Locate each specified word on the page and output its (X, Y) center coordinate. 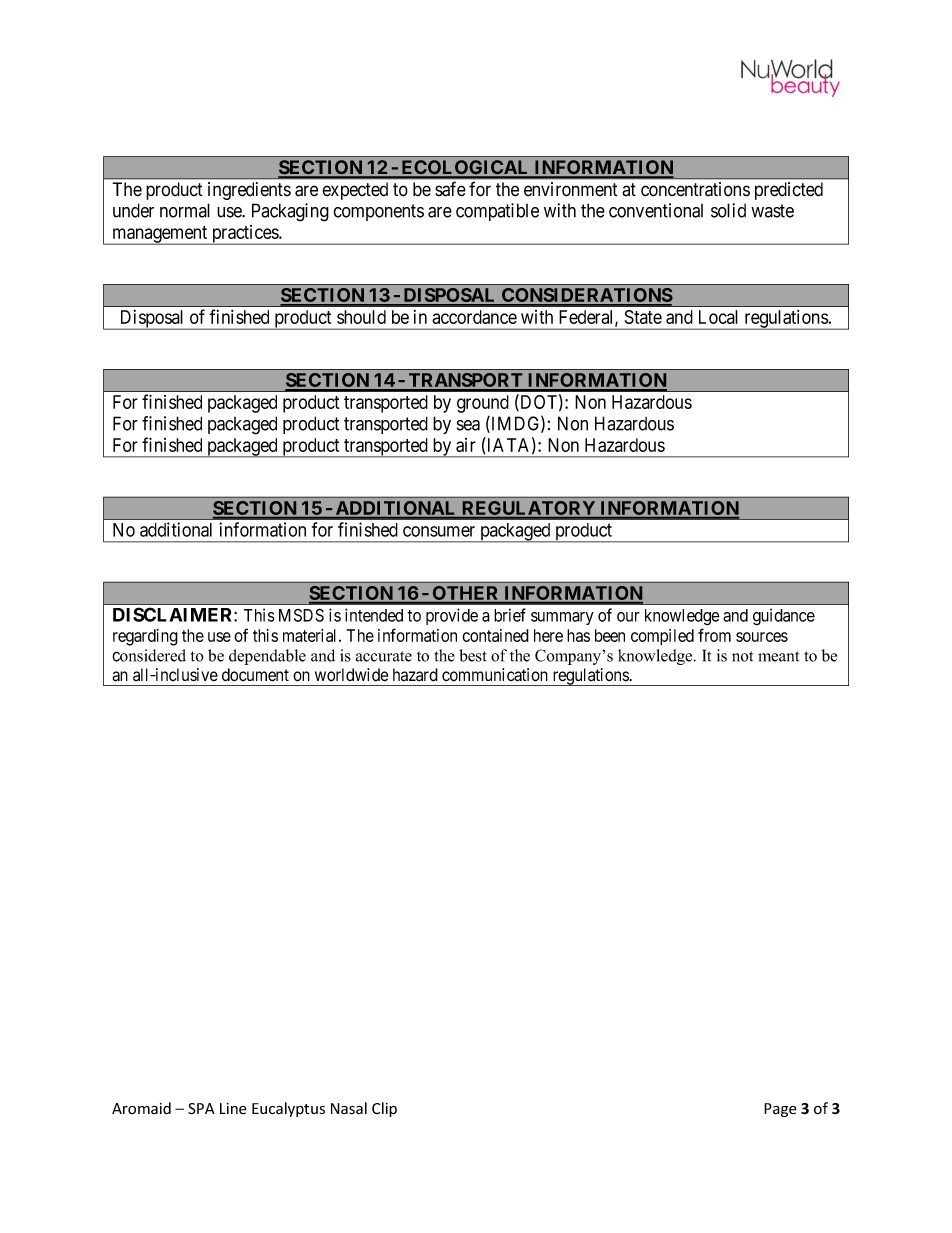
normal (185, 210)
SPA (201, 1109)
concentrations (695, 189)
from (714, 635)
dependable (267, 657)
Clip (384, 1109)
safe (450, 189)
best (473, 655)
